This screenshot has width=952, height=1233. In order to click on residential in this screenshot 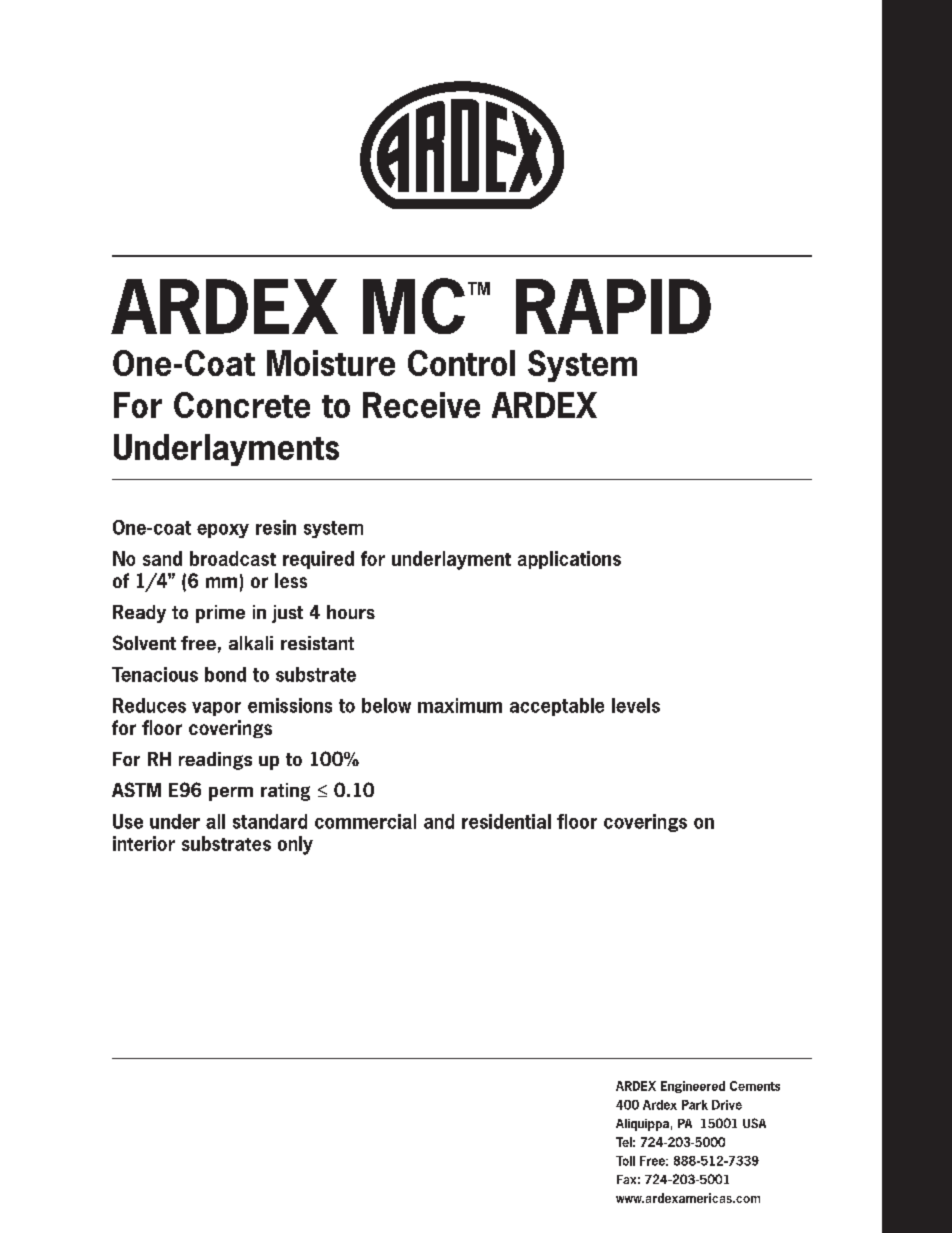, I will do `click(506, 821)`.
